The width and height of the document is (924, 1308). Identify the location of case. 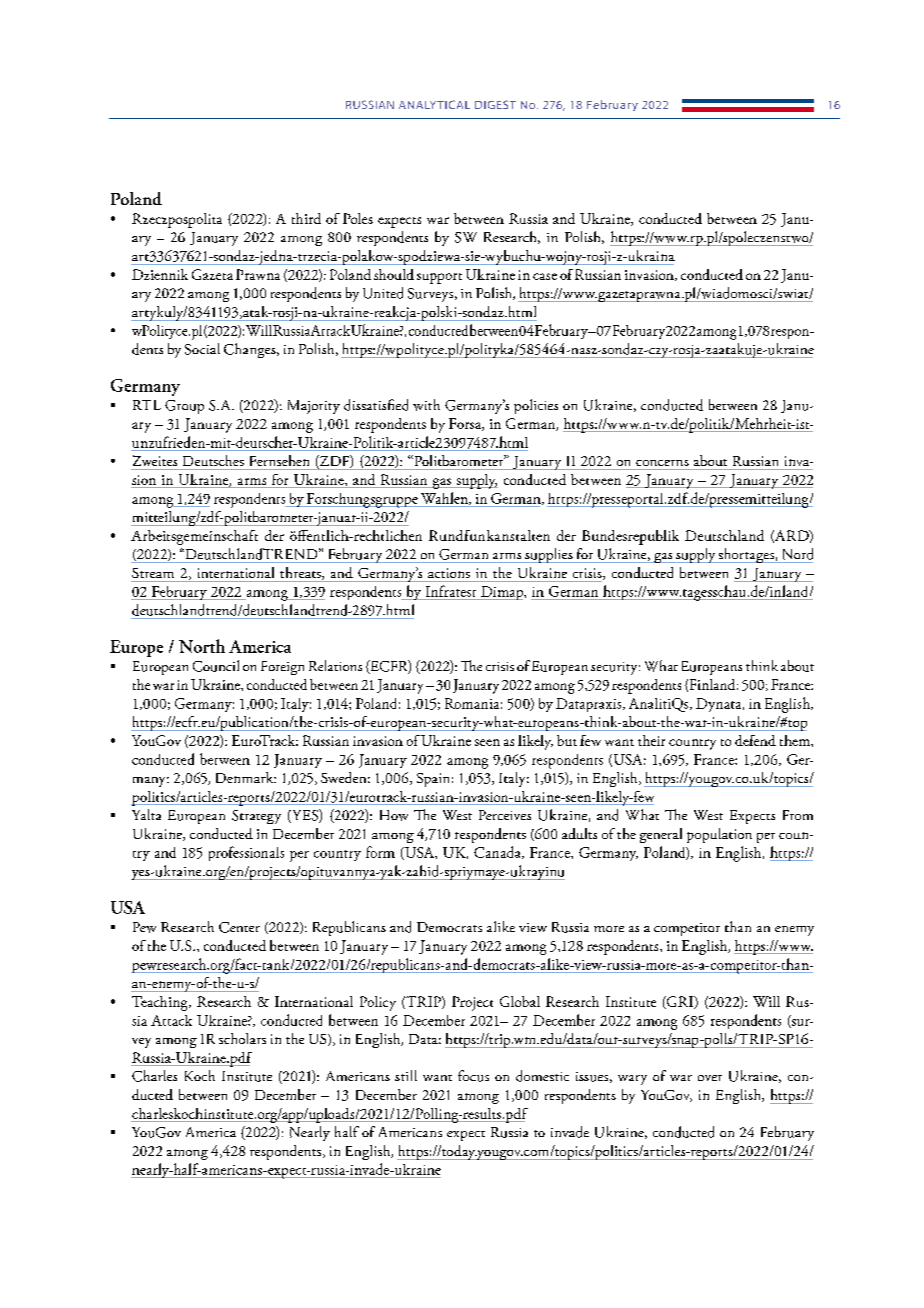
(545, 276).
